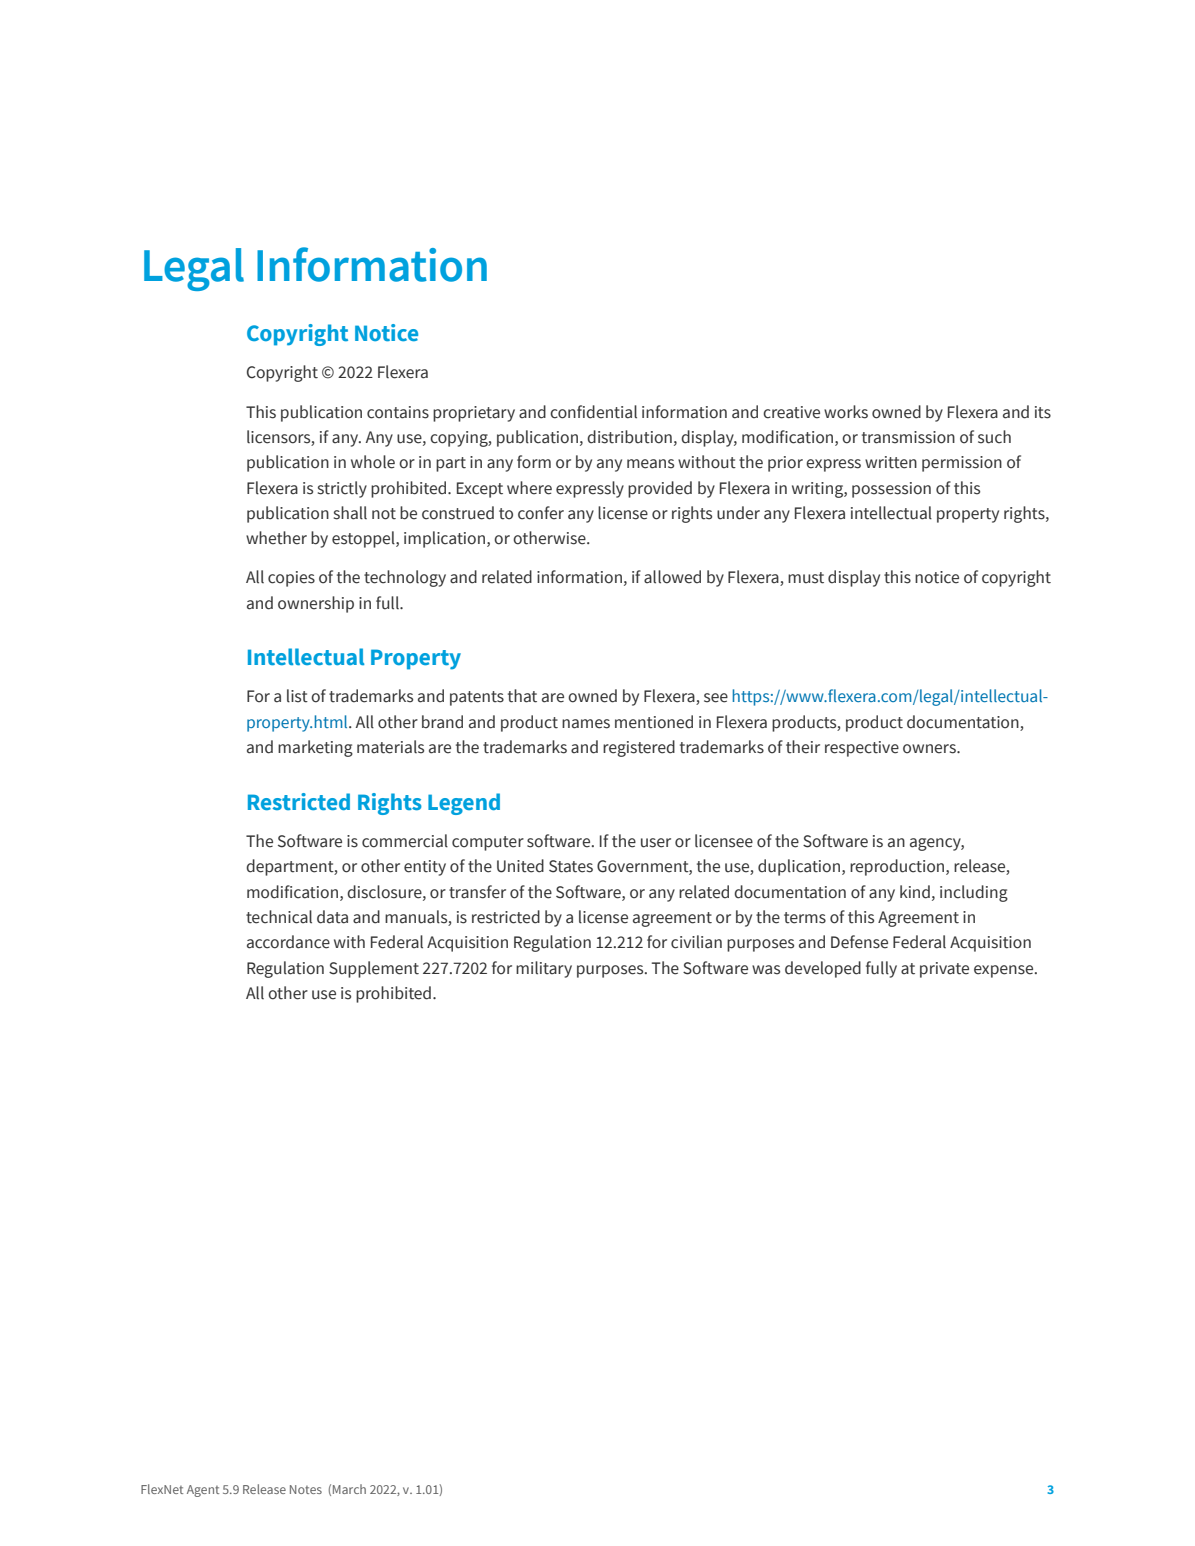  What do you see at coordinates (908, 437) in the screenshot?
I see `transmission` at bounding box center [908, 437].
